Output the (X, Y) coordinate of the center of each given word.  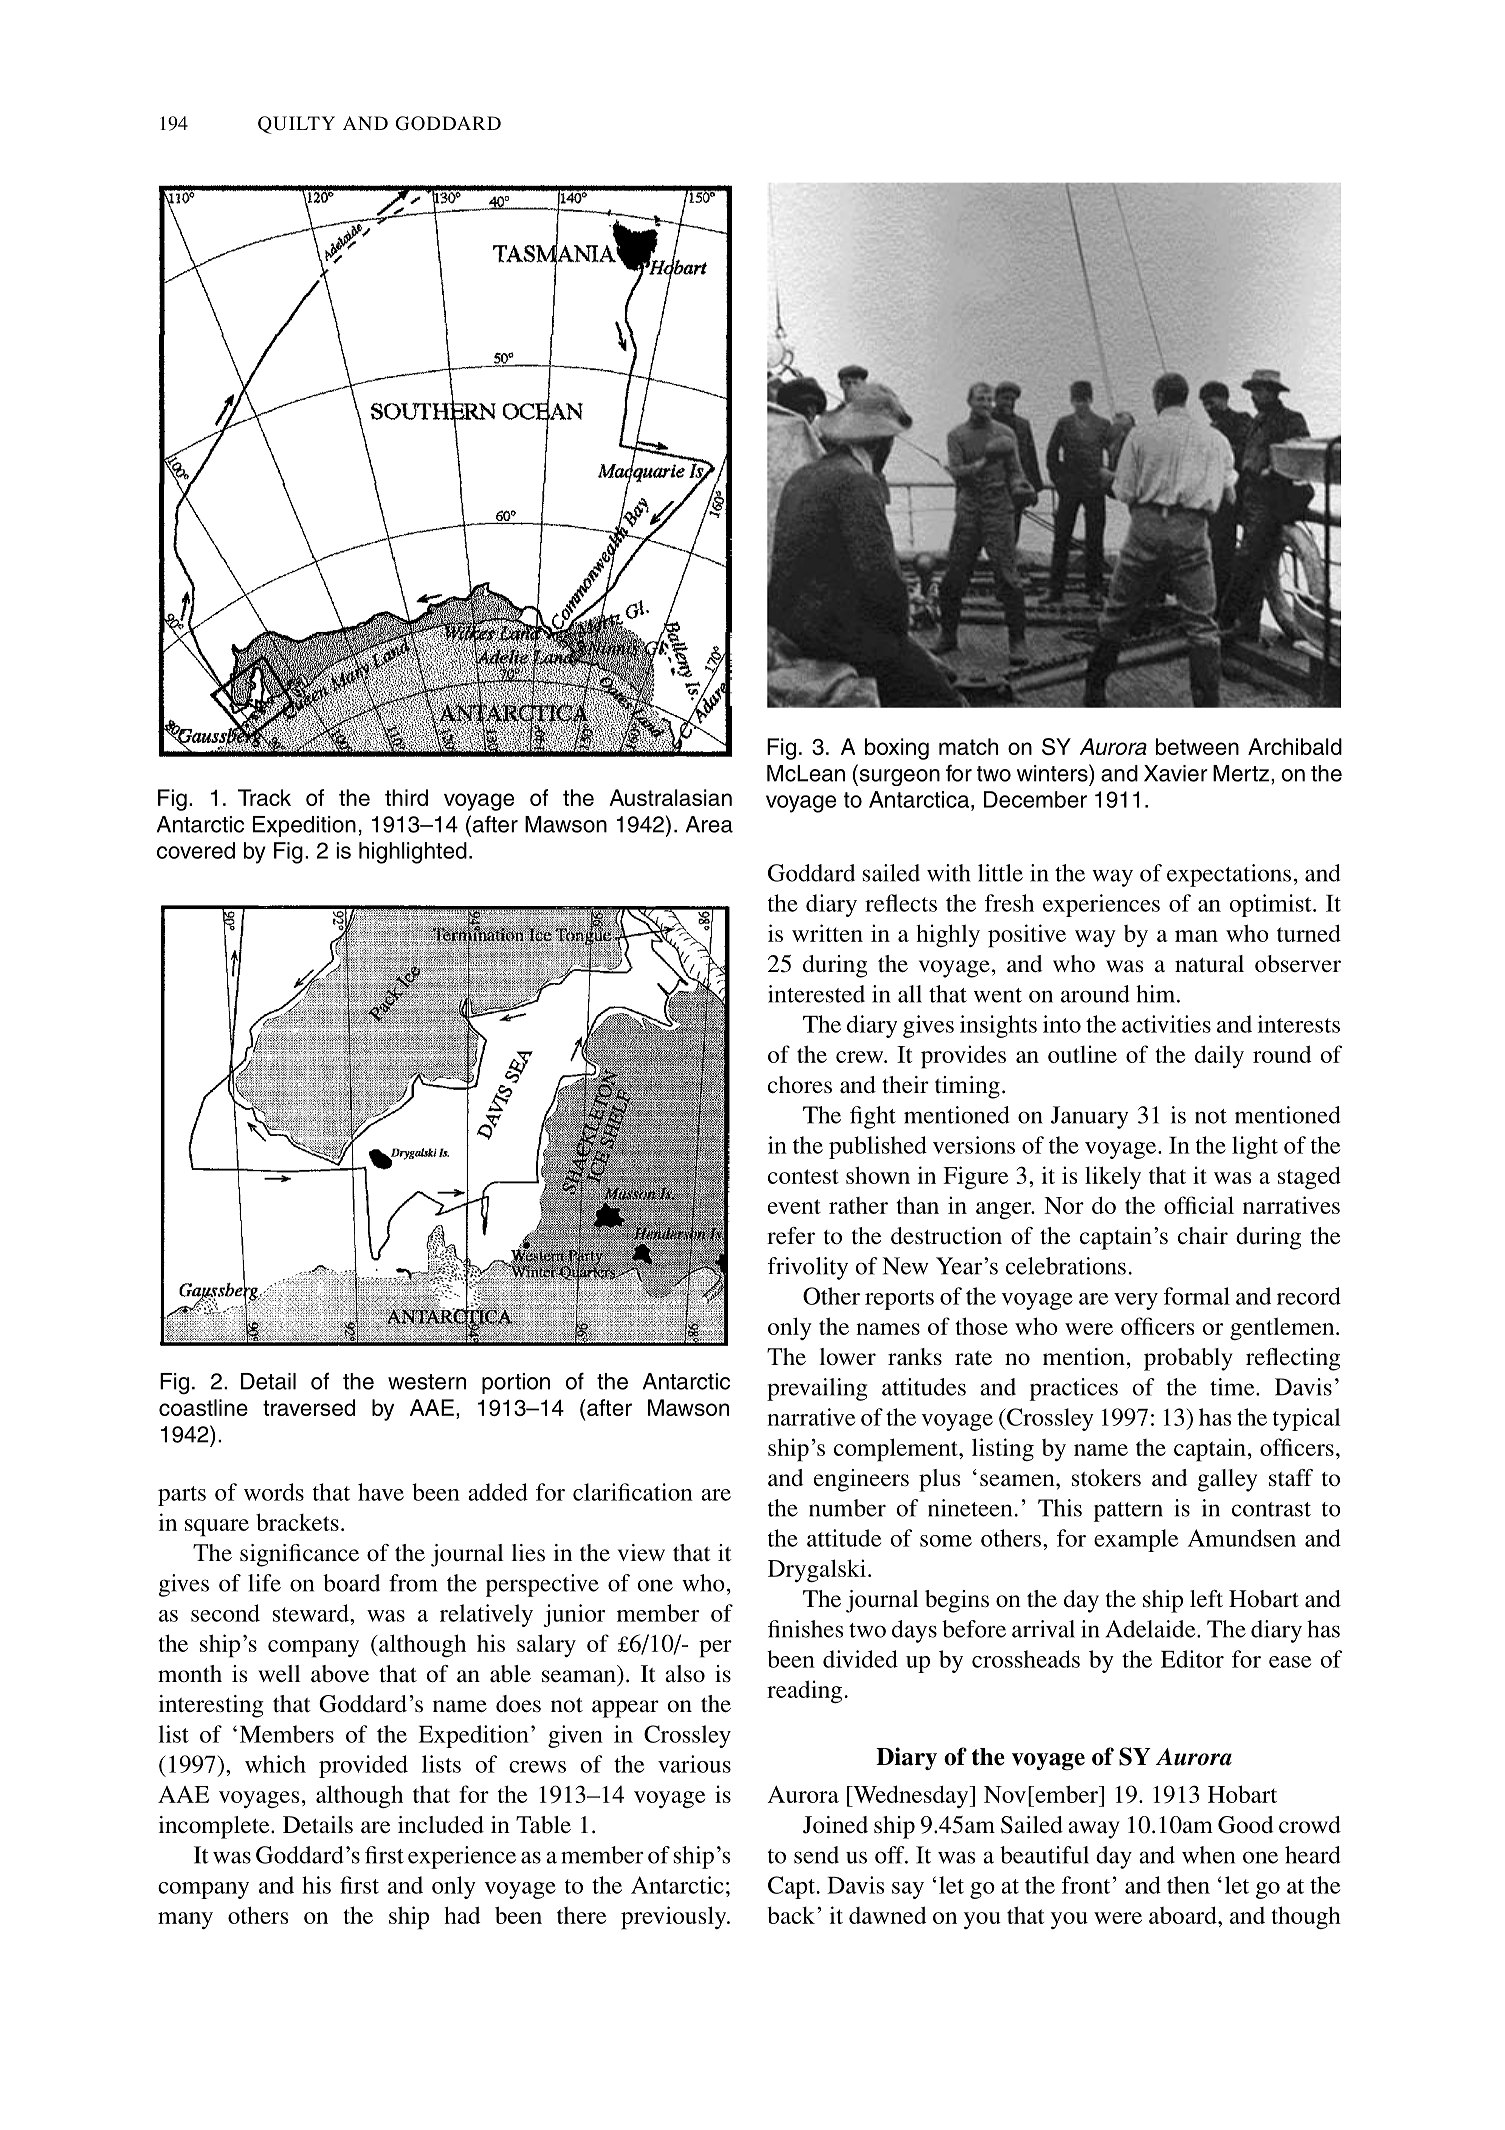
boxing (897, 749)
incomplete (215, 1827)
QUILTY (296, 125)
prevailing (817, 1389)
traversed (309, 1407)
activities (1166, 1024)
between (1197, 746)
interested (816, 994)
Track (264, 797)
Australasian (670, 797)
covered (196, 850)
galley (1227, 1480)
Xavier (1176, 773)
